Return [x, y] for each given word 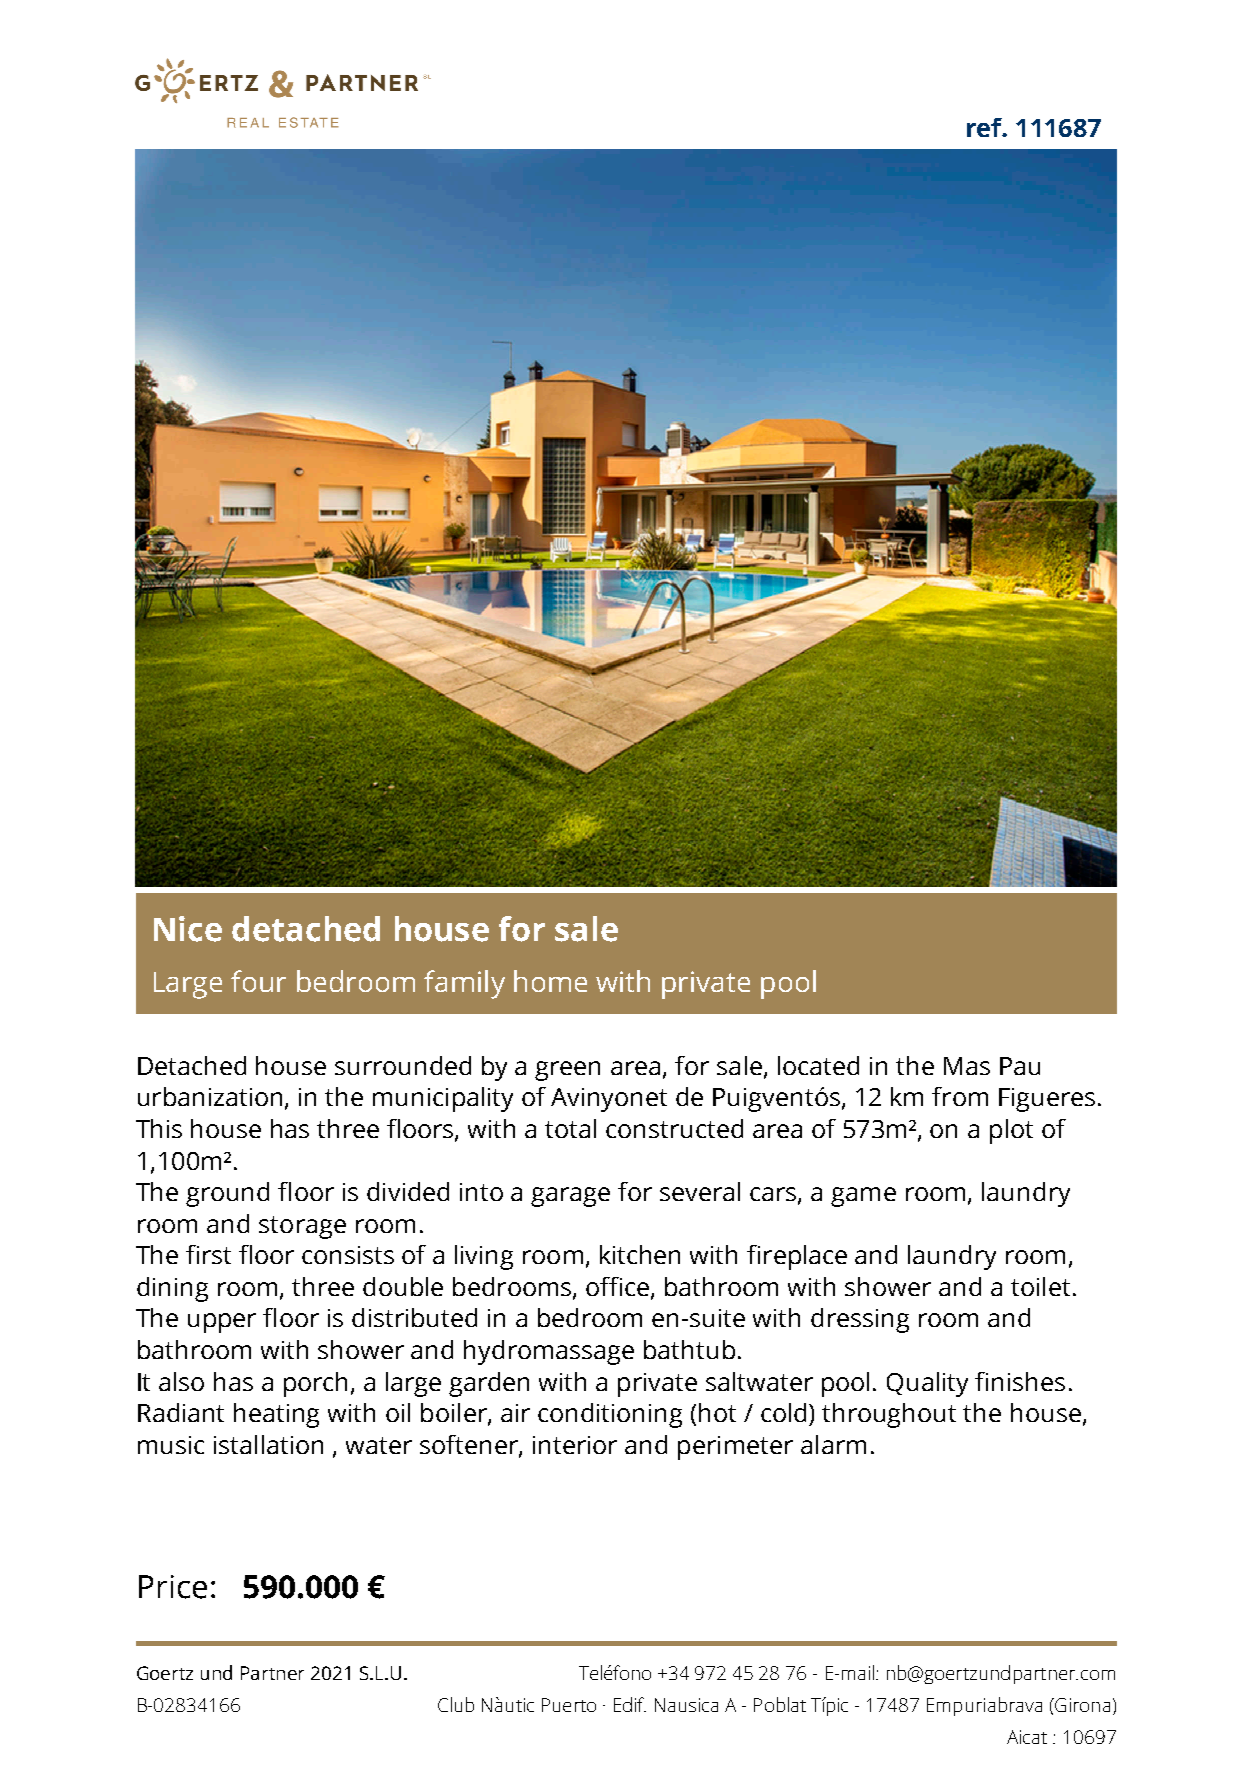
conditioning [610, 1415]
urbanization [212, 1098]
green [567, 1071]
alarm [833, 1444]
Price [173, 1587]
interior [575, 1445]
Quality [927, 1384]
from [960, 1096]
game [863, 1197]
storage [302, 1227]
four [258, 981]
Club [456, 1704]
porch [315, 1384]
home [550, 981]
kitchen [640, 1254]
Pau [1020, 1066]
